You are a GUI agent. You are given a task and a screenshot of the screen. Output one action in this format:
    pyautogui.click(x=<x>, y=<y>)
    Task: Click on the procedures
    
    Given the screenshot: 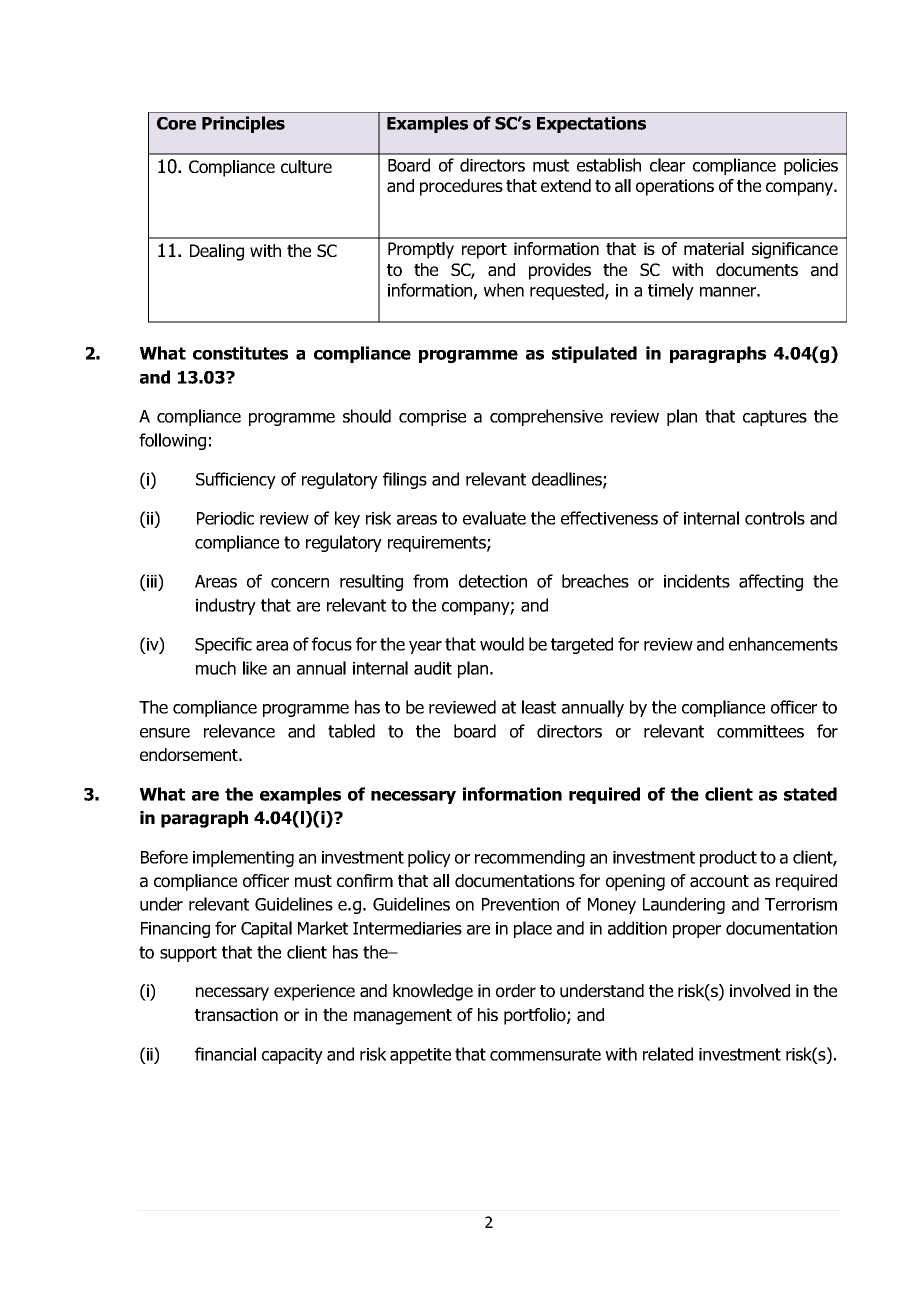 What is the action you would take?
    pyautogui.click(x=461, y=187)
